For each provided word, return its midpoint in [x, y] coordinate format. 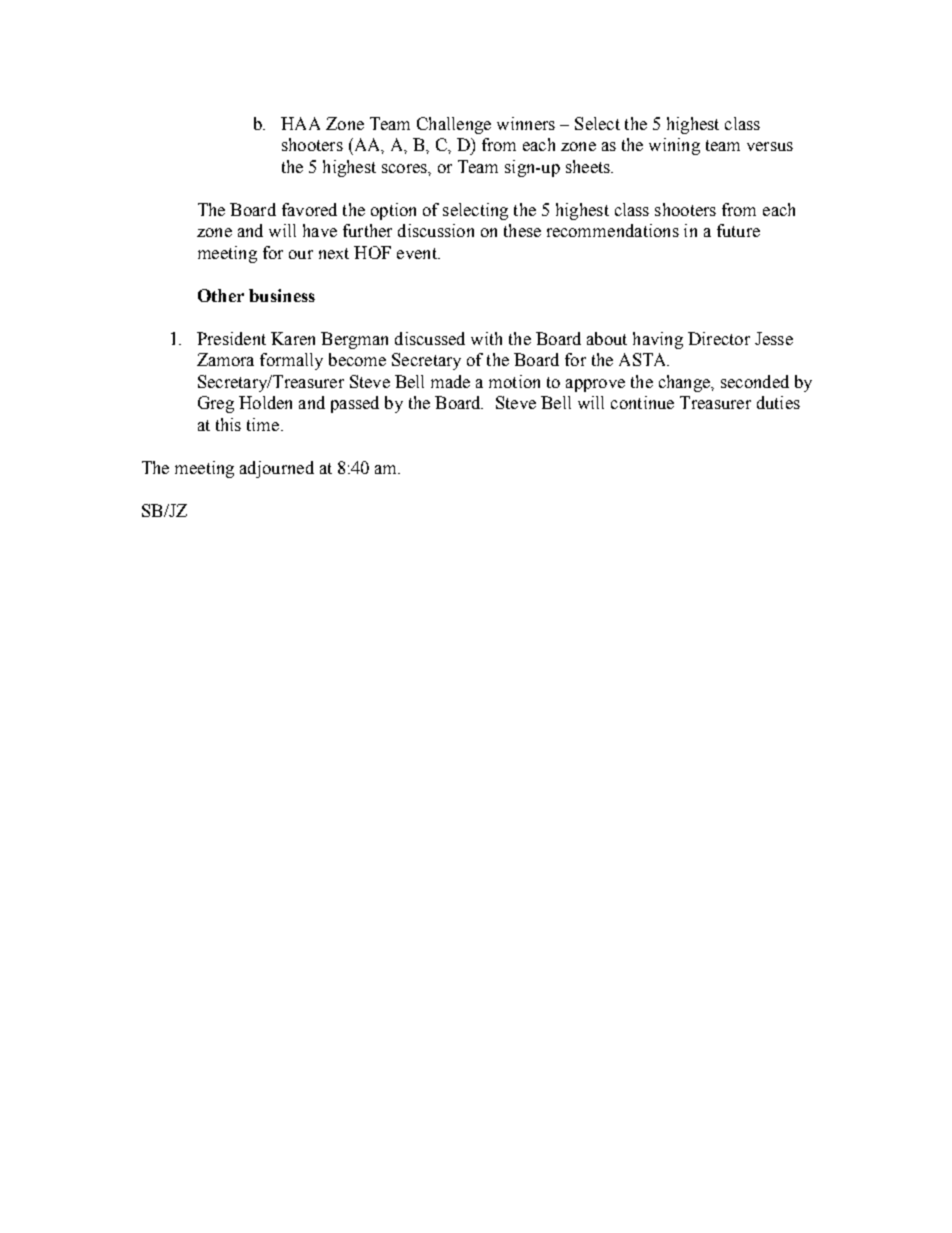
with [486, 338]
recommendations [613, 230]
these [522, 230]
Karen [293, 338]
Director [719, 338]
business [282, 295]
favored [309, 209]
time [264, 424]
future [738, 230]
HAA [300, 123]
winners [526, 123]
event [418, 253]
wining [674, 146]
